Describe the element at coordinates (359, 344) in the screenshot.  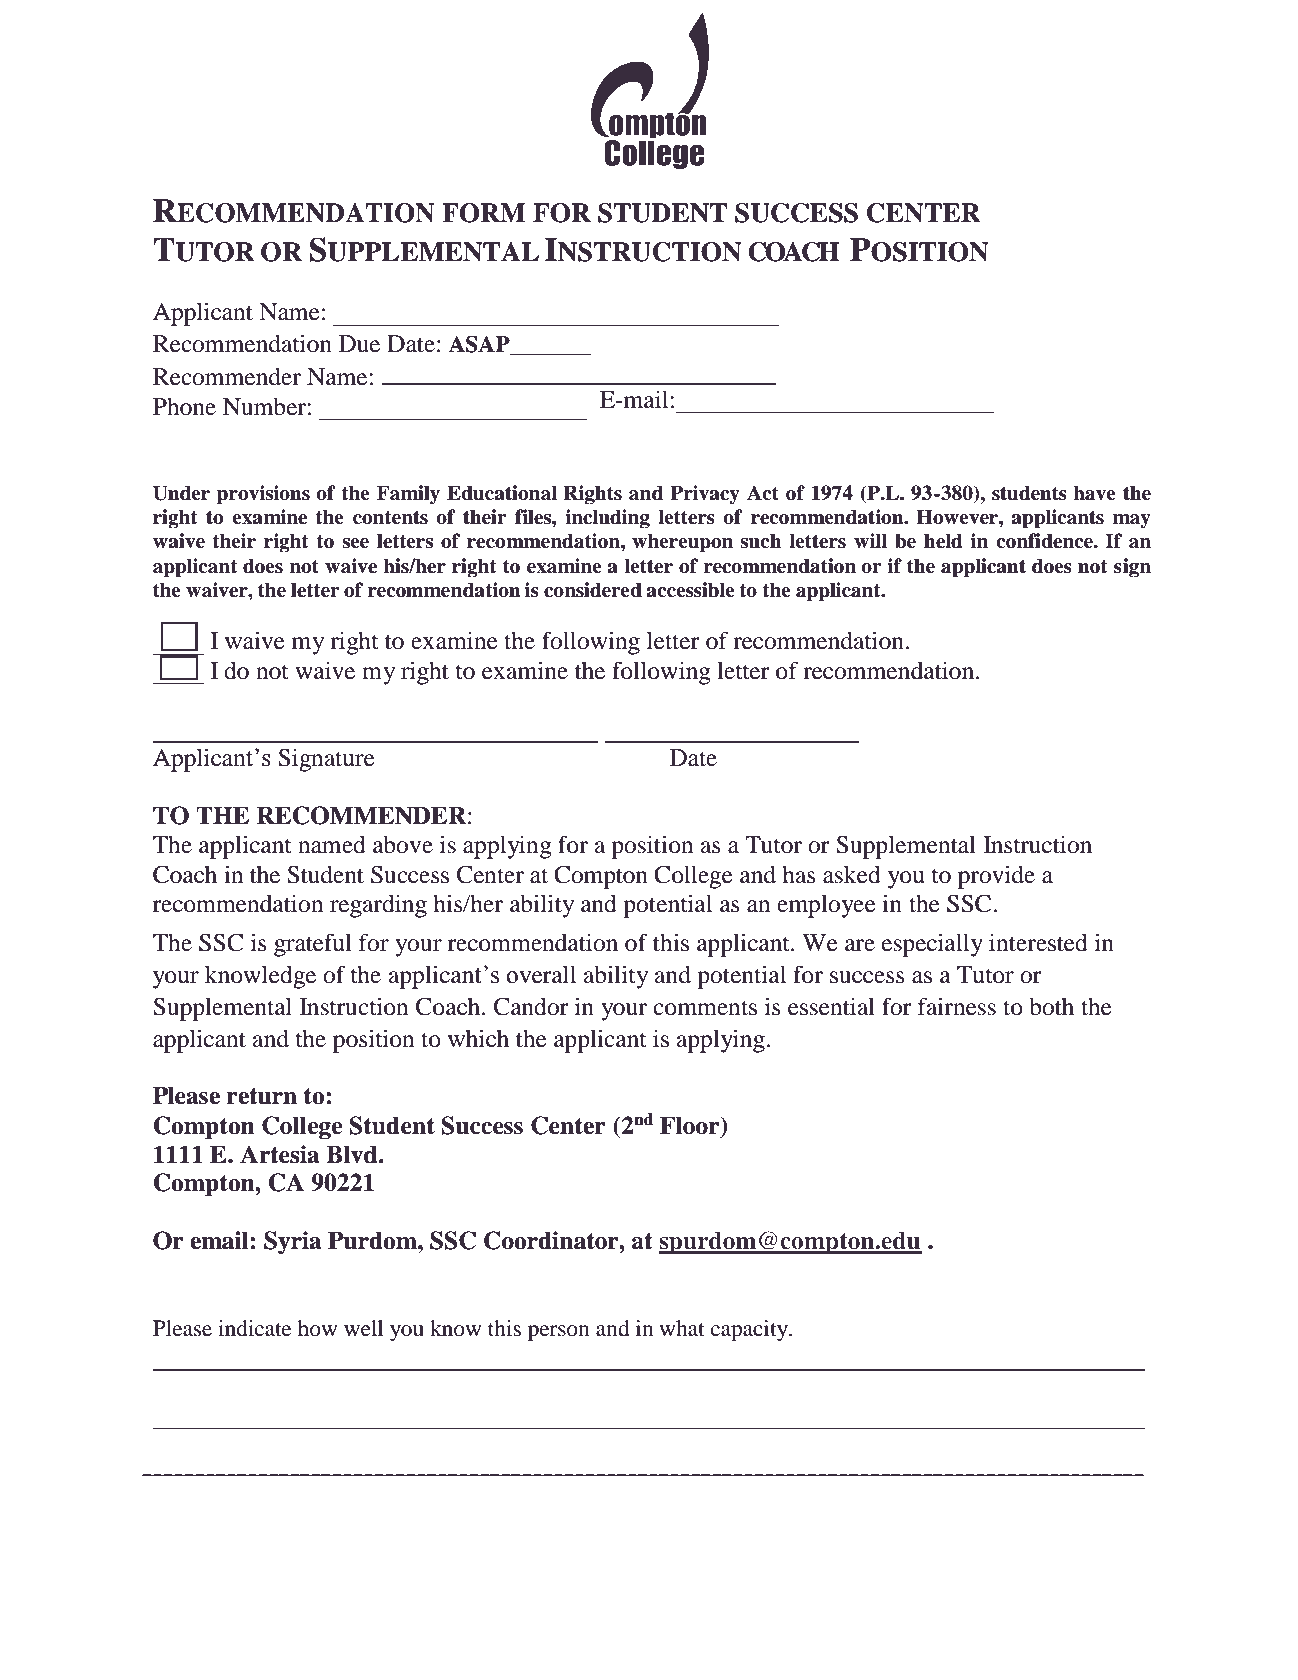
I see `Due` at that location.
